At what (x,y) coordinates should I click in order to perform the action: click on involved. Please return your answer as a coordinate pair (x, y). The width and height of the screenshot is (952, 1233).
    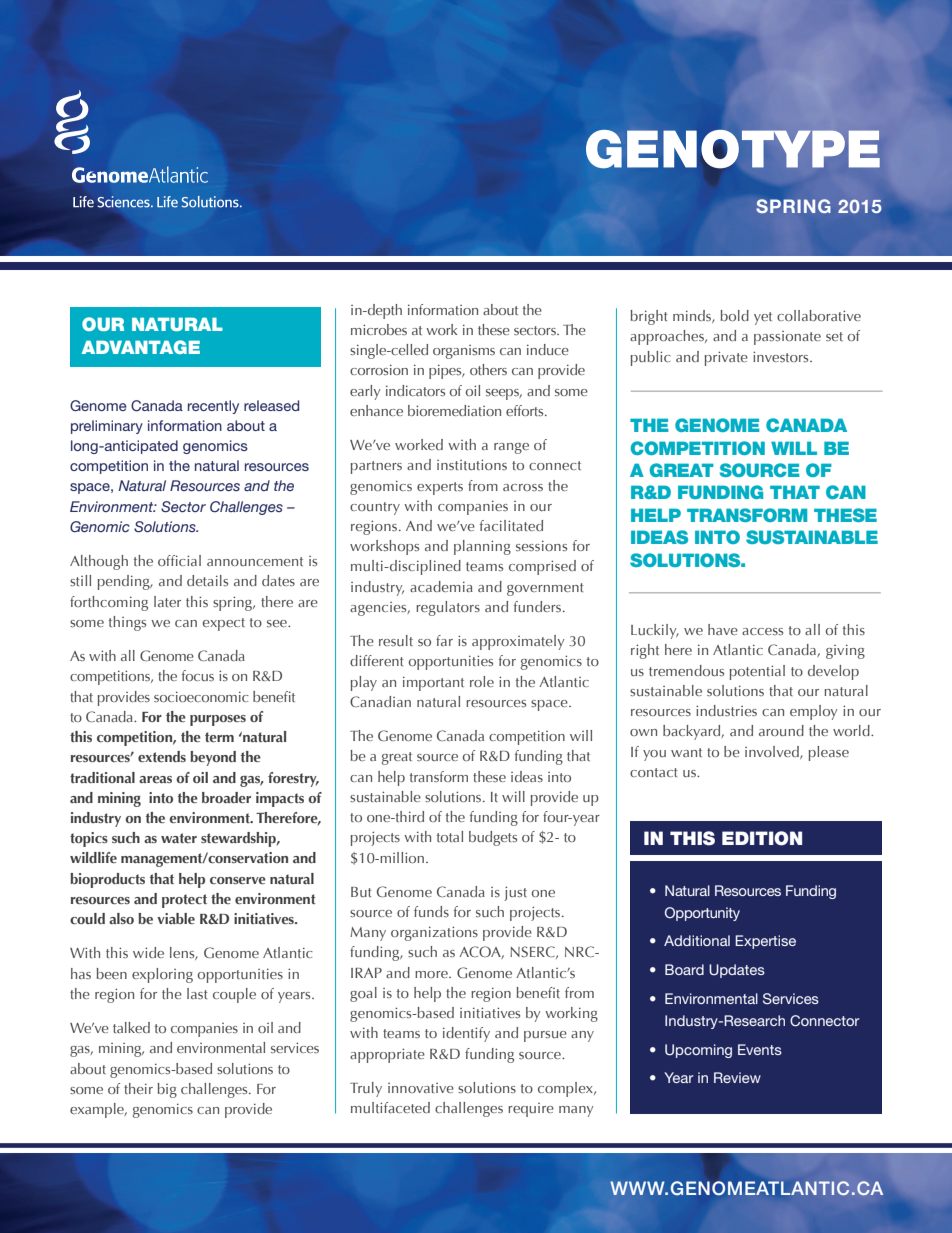
    Looking at the image, I should click on (773, 752).
